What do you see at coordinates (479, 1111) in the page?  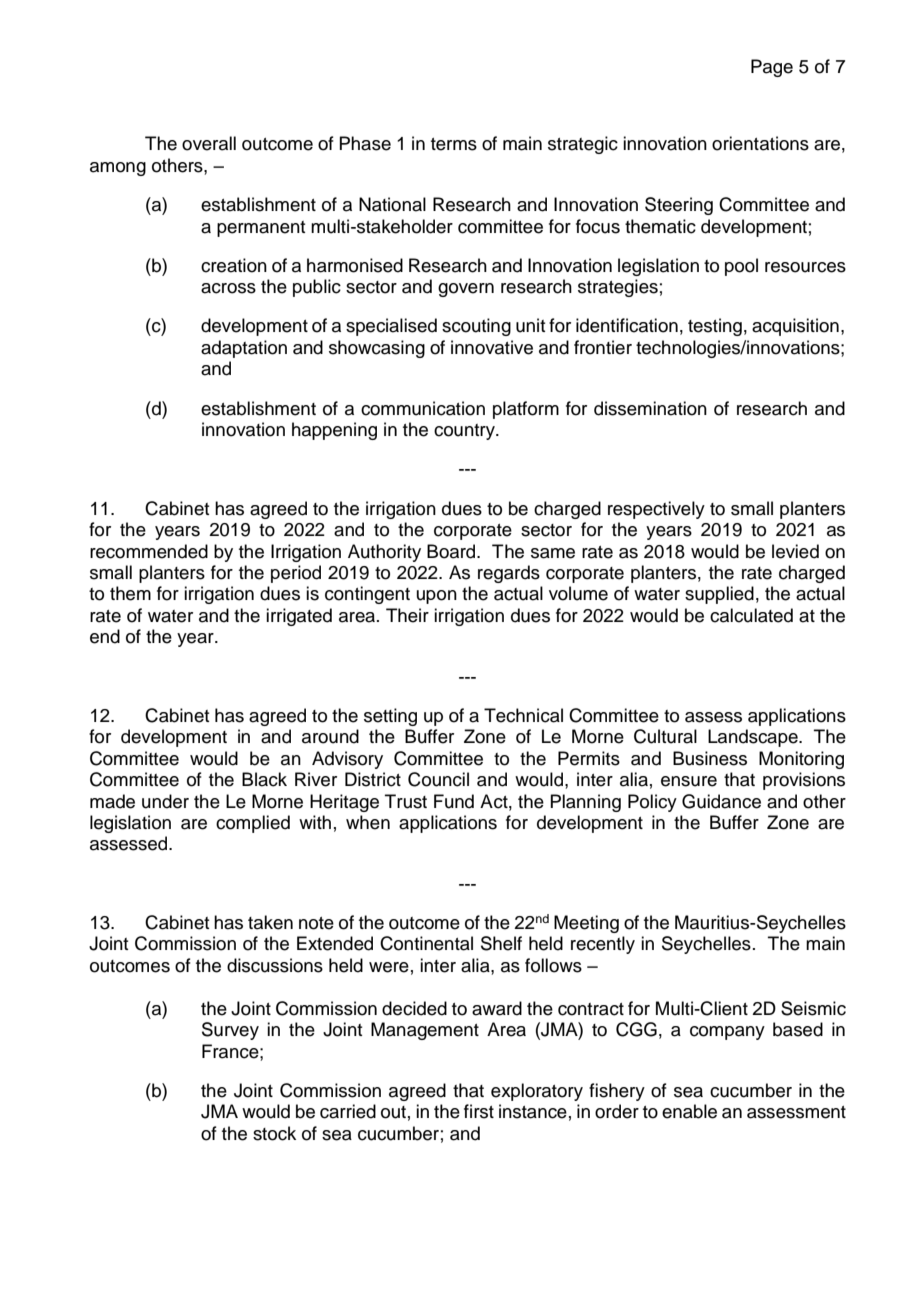 I see `first` at bounding box center [479, 1111].
